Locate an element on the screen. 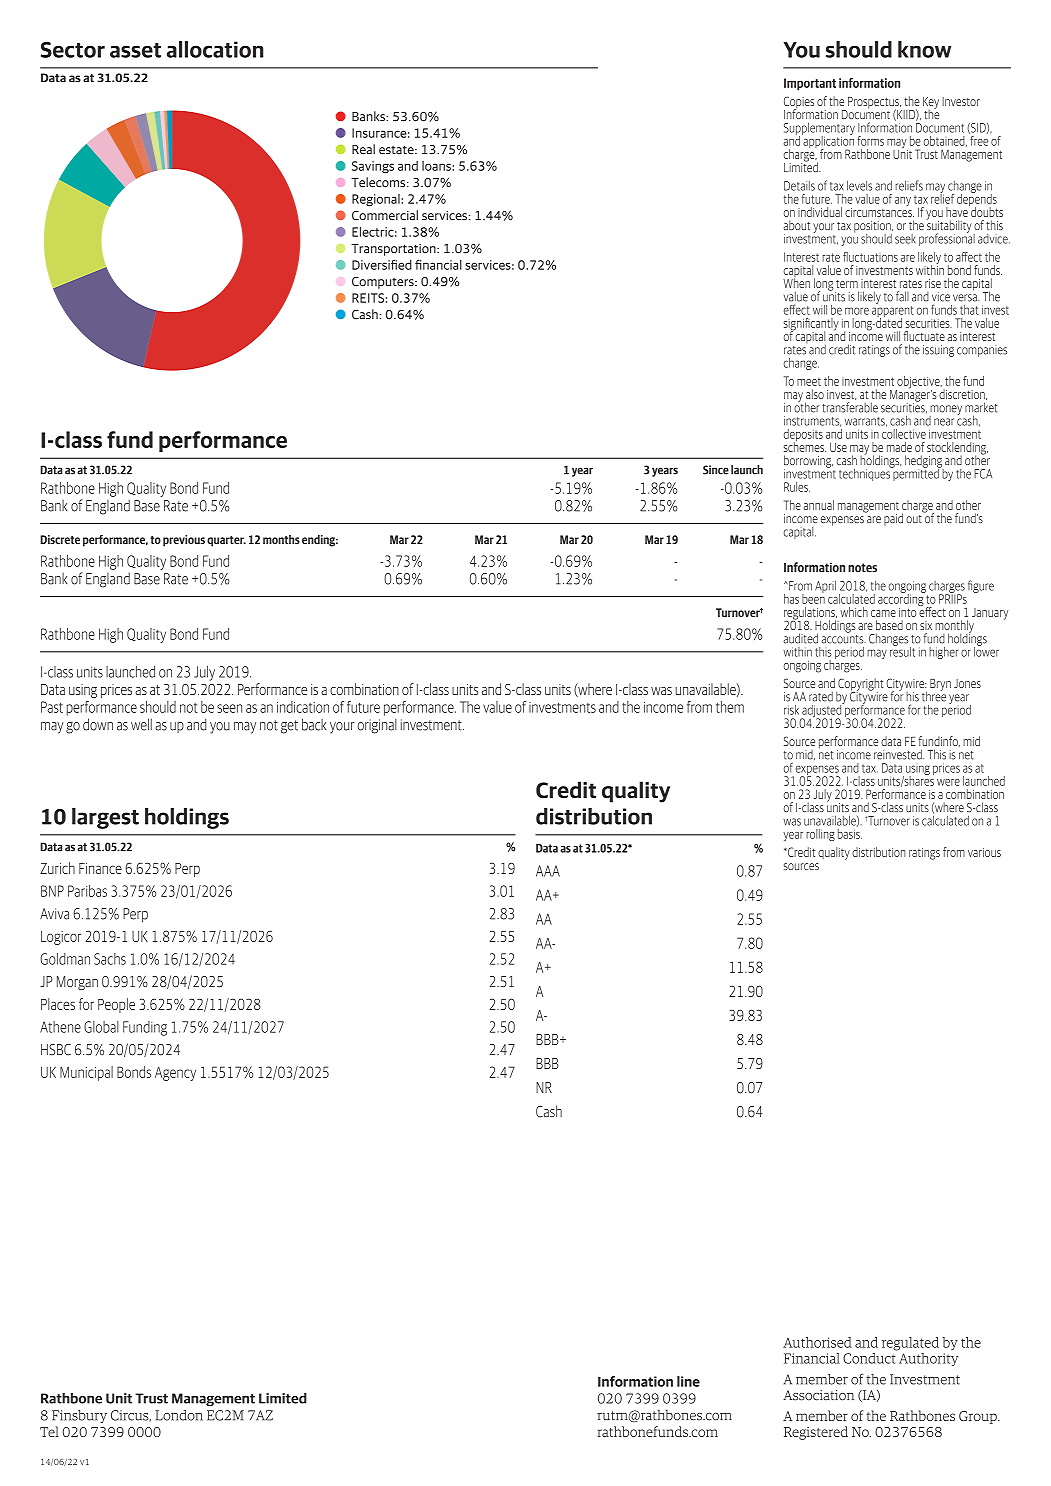 The height and width of the screenshot is (1486, 1051). Conduct is located at coordinates (870, 1357).
